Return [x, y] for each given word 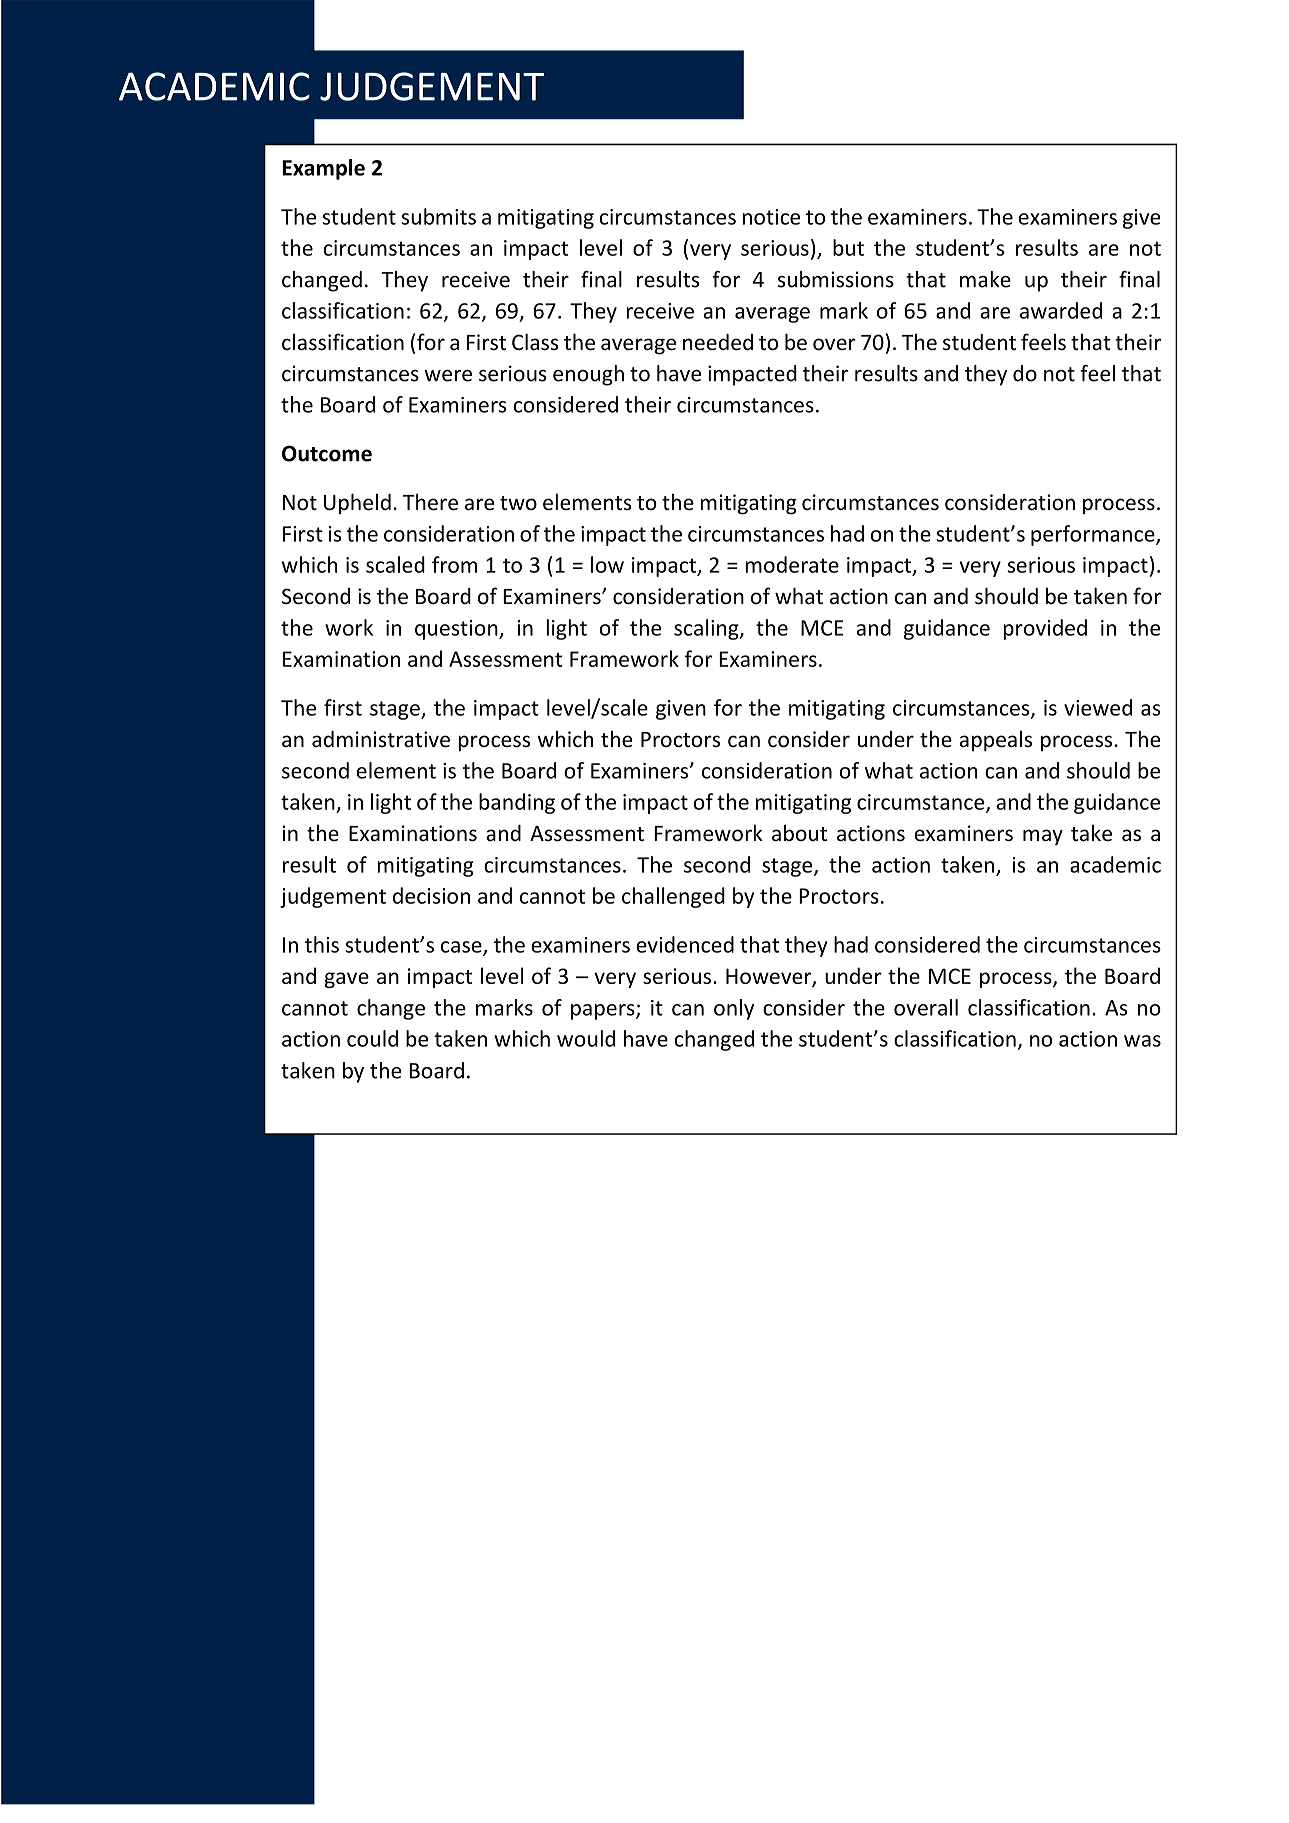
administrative [381, 739]
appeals [996, 741]
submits [438, 216]
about [799, 833]
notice [771, 217]
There [430, 502]
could [372, 1038]
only [734, 1009]
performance [1094, 535]
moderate [792, 564]
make [985, 279]
